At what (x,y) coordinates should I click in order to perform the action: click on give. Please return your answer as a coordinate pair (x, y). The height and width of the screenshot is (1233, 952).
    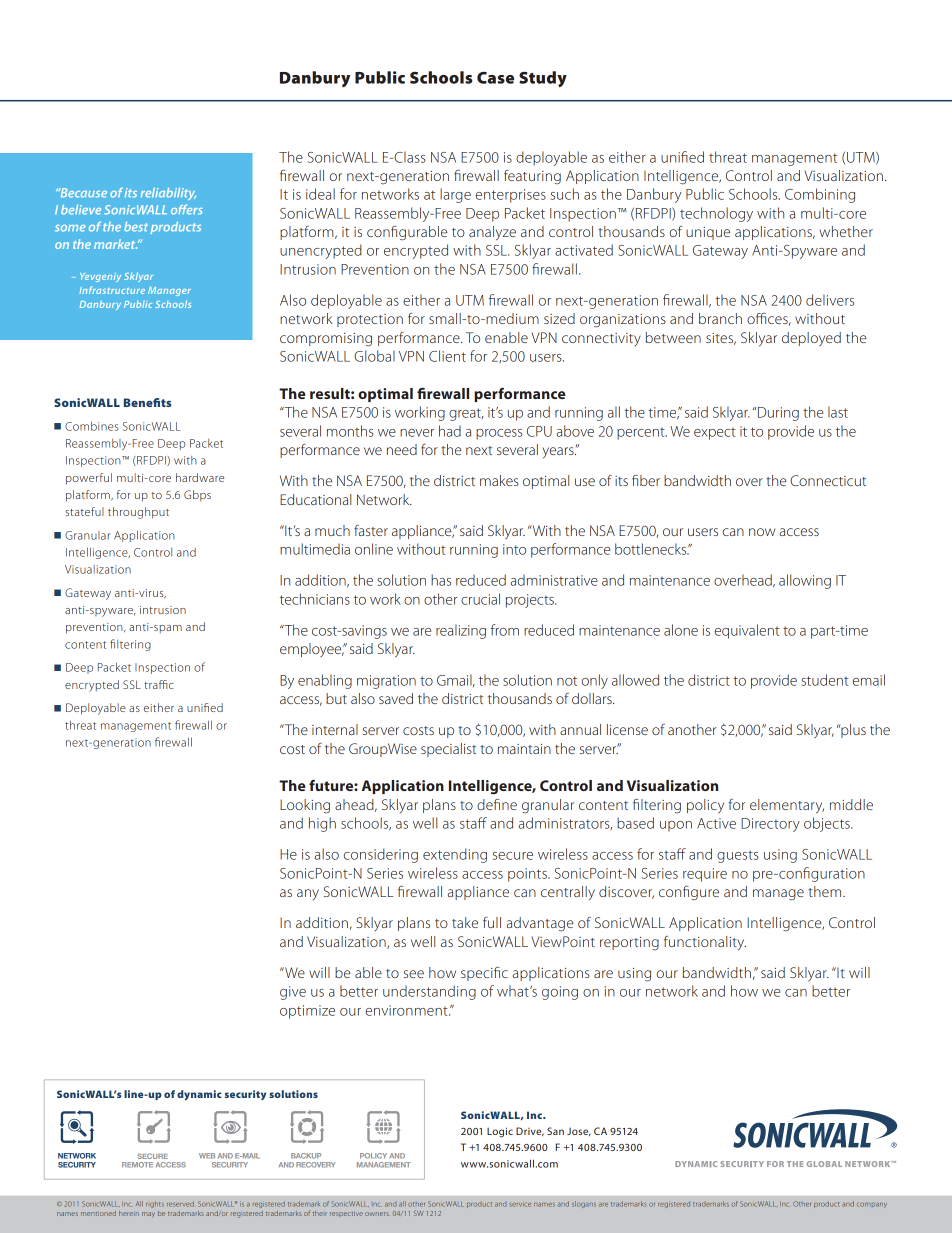
    Looking at the image, I should click on (293, 993).
